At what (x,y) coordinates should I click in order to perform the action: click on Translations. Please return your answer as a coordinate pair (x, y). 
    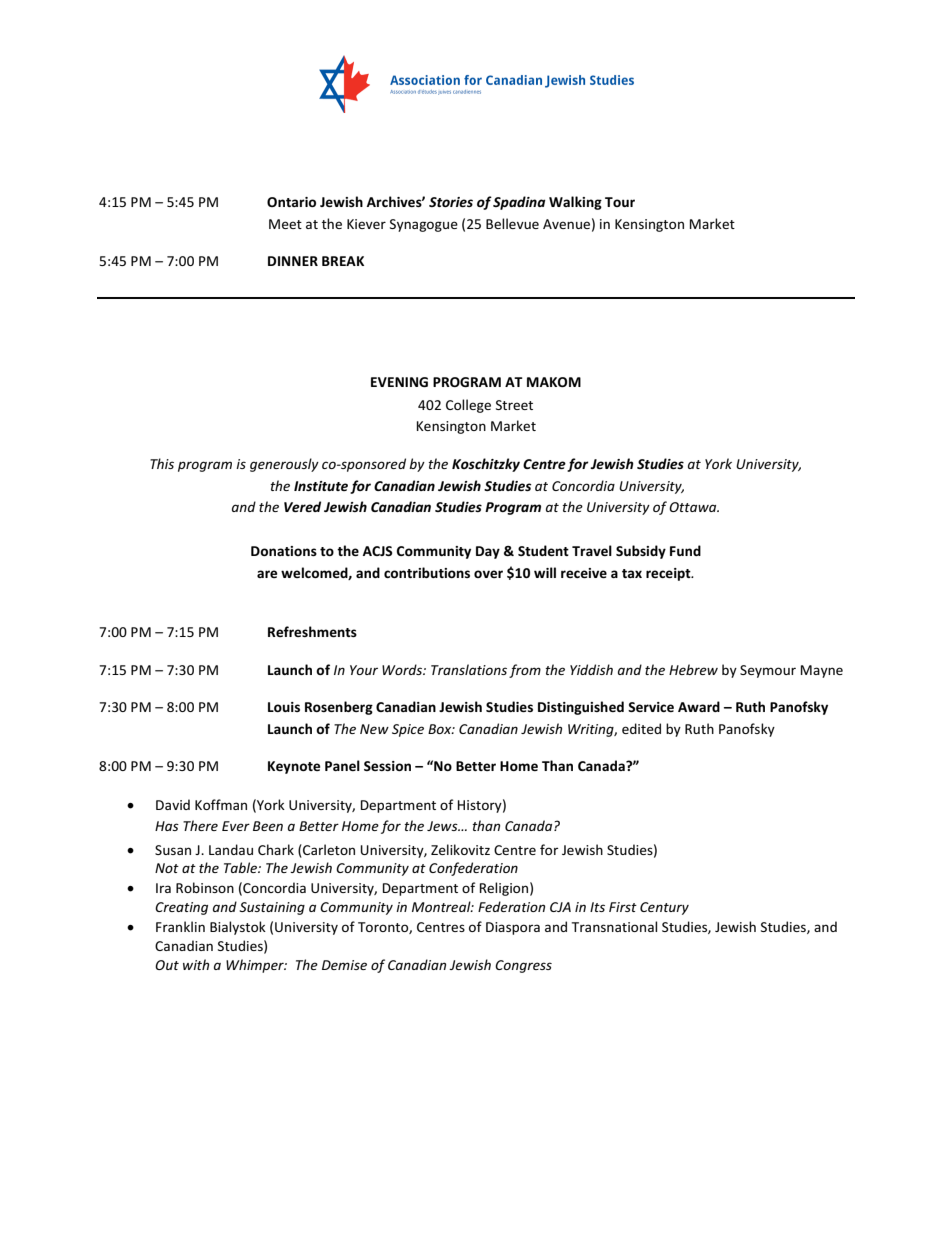
    Looking at the image, I should click on (469, 669).
